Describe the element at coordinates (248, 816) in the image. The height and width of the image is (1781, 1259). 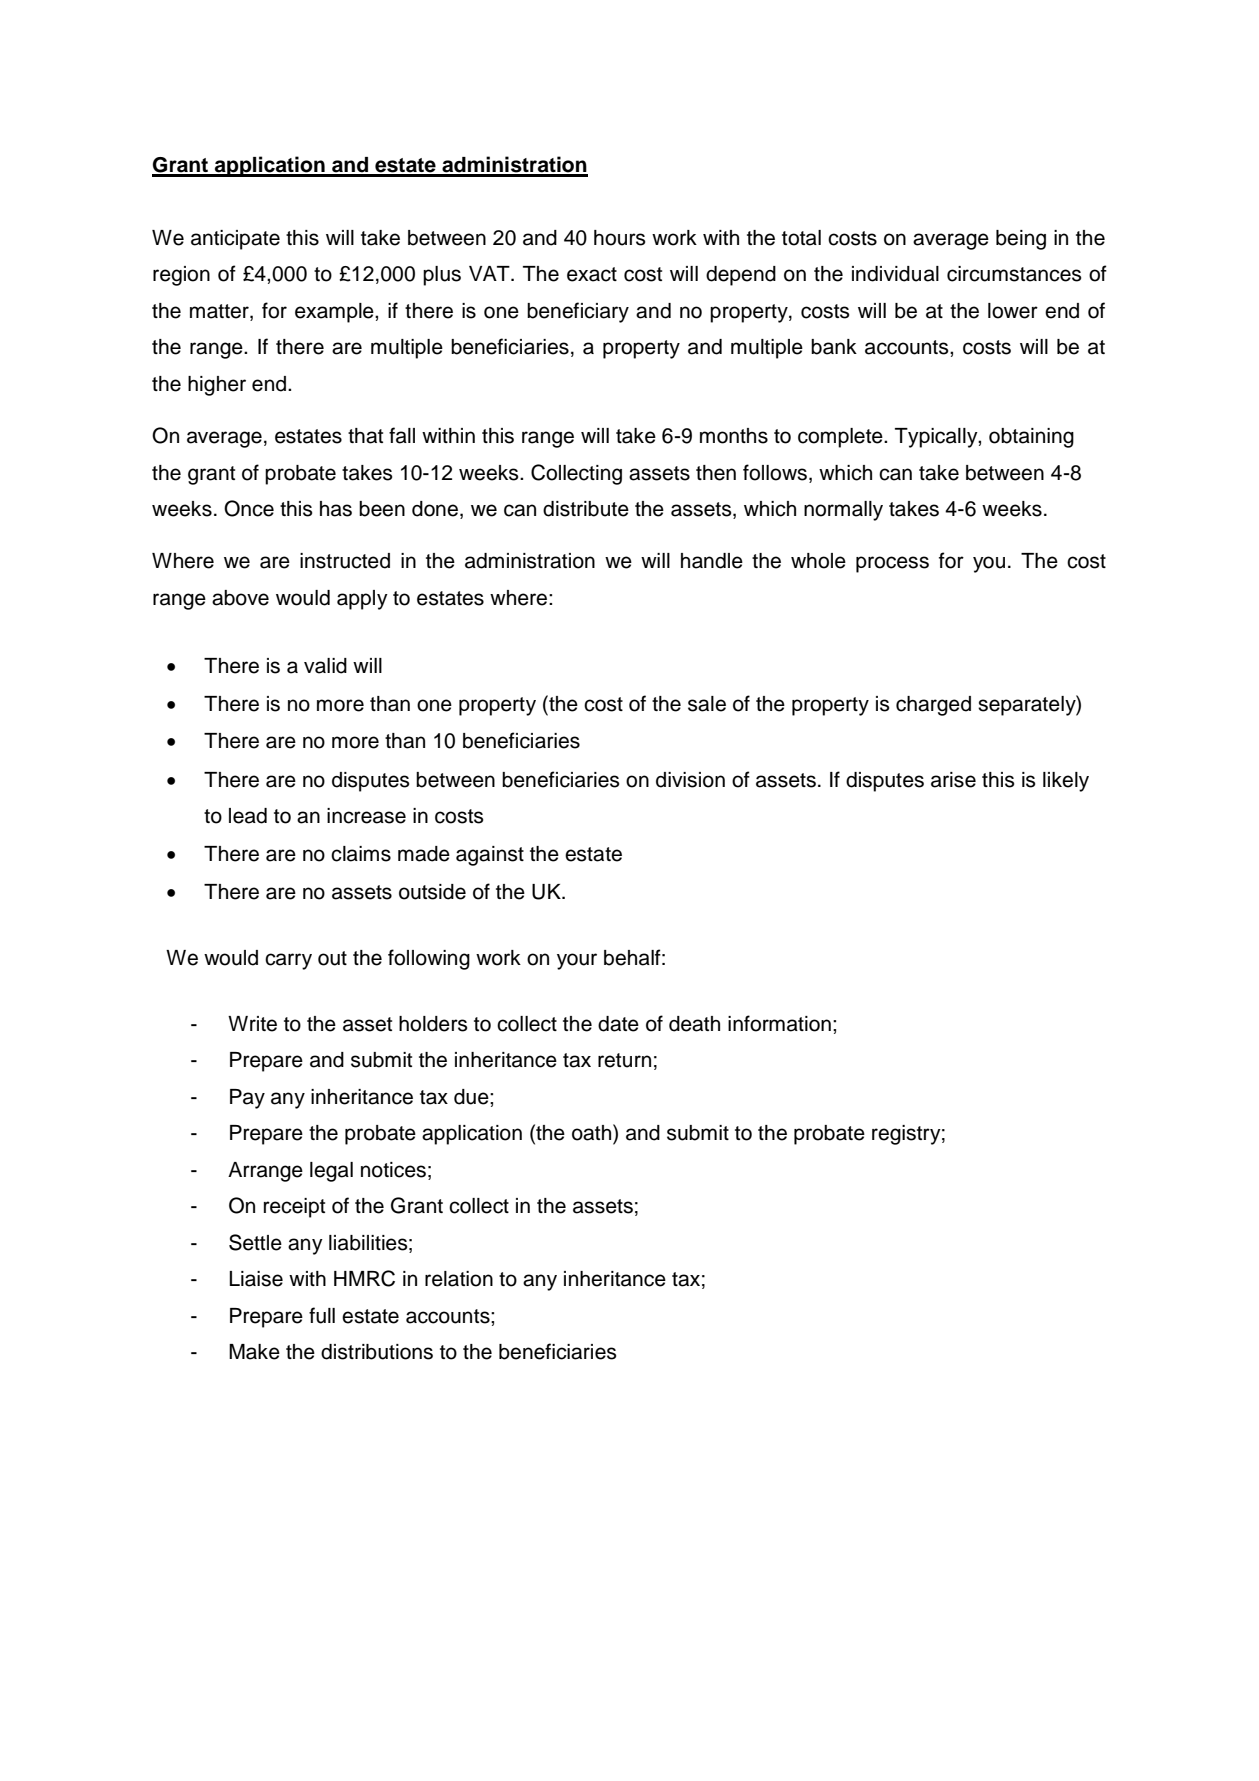
I see `lead` at that location.
